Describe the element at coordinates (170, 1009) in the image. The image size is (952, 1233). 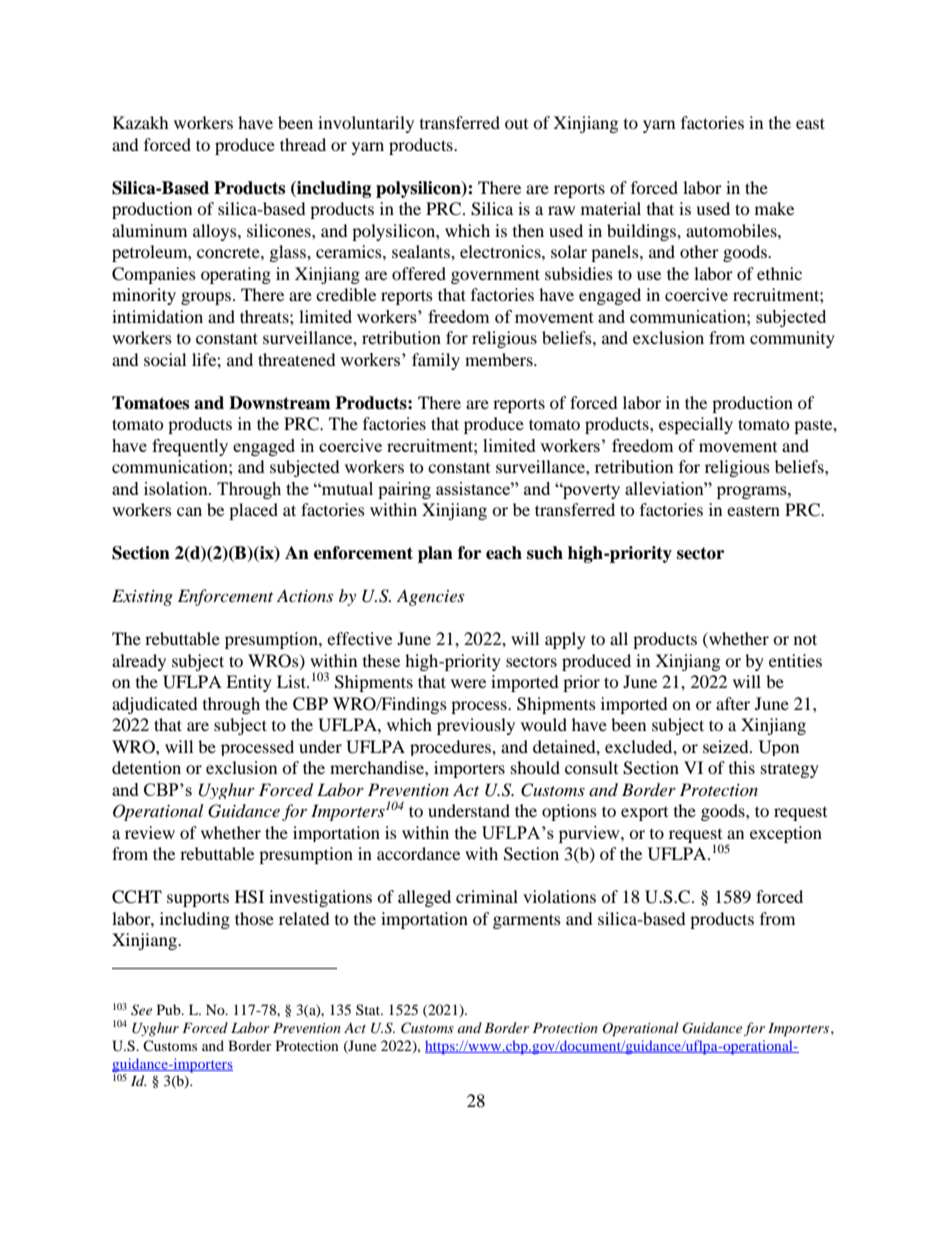
I see `Pub` at that location.
